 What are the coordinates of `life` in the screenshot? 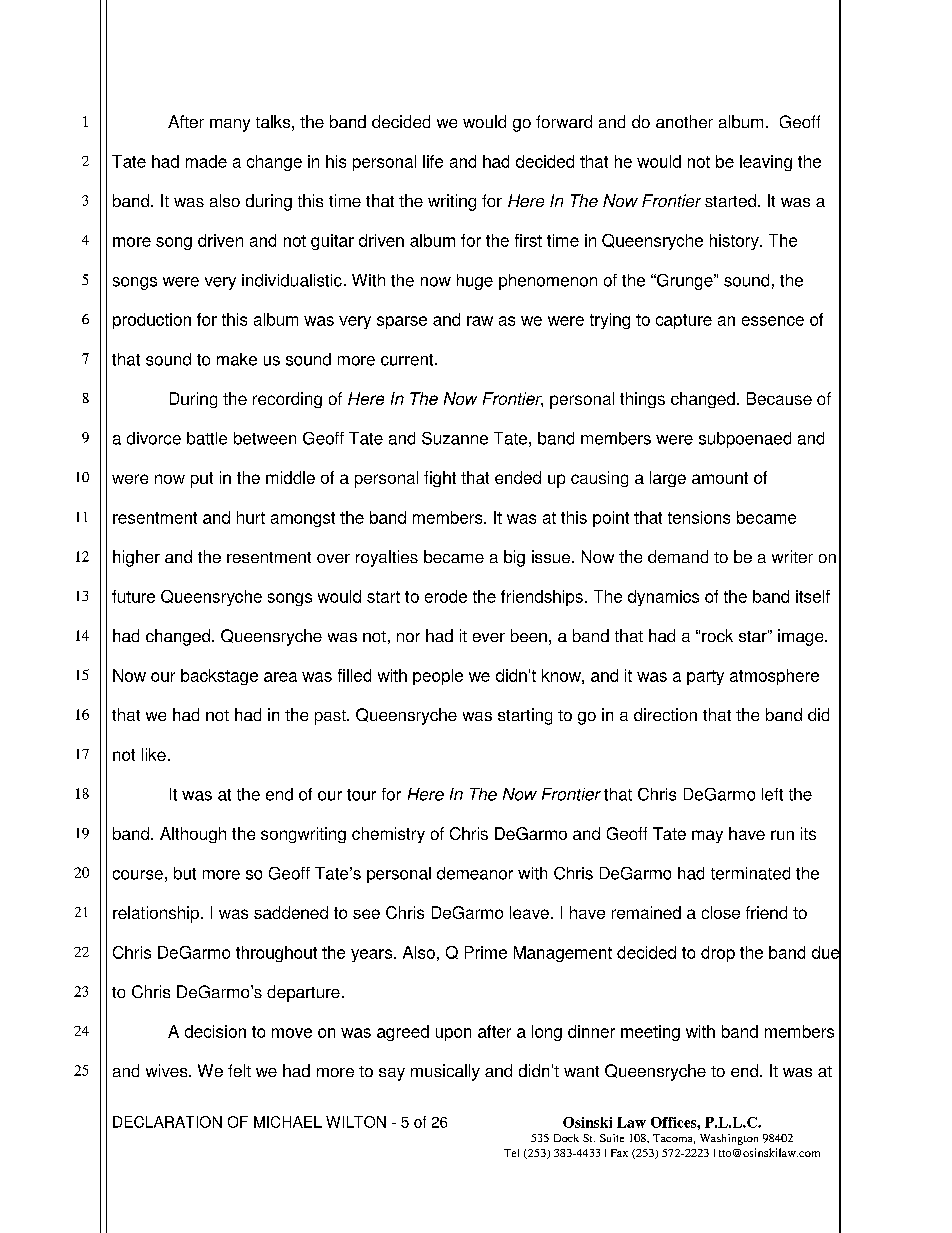 It's located at (433, 161).
